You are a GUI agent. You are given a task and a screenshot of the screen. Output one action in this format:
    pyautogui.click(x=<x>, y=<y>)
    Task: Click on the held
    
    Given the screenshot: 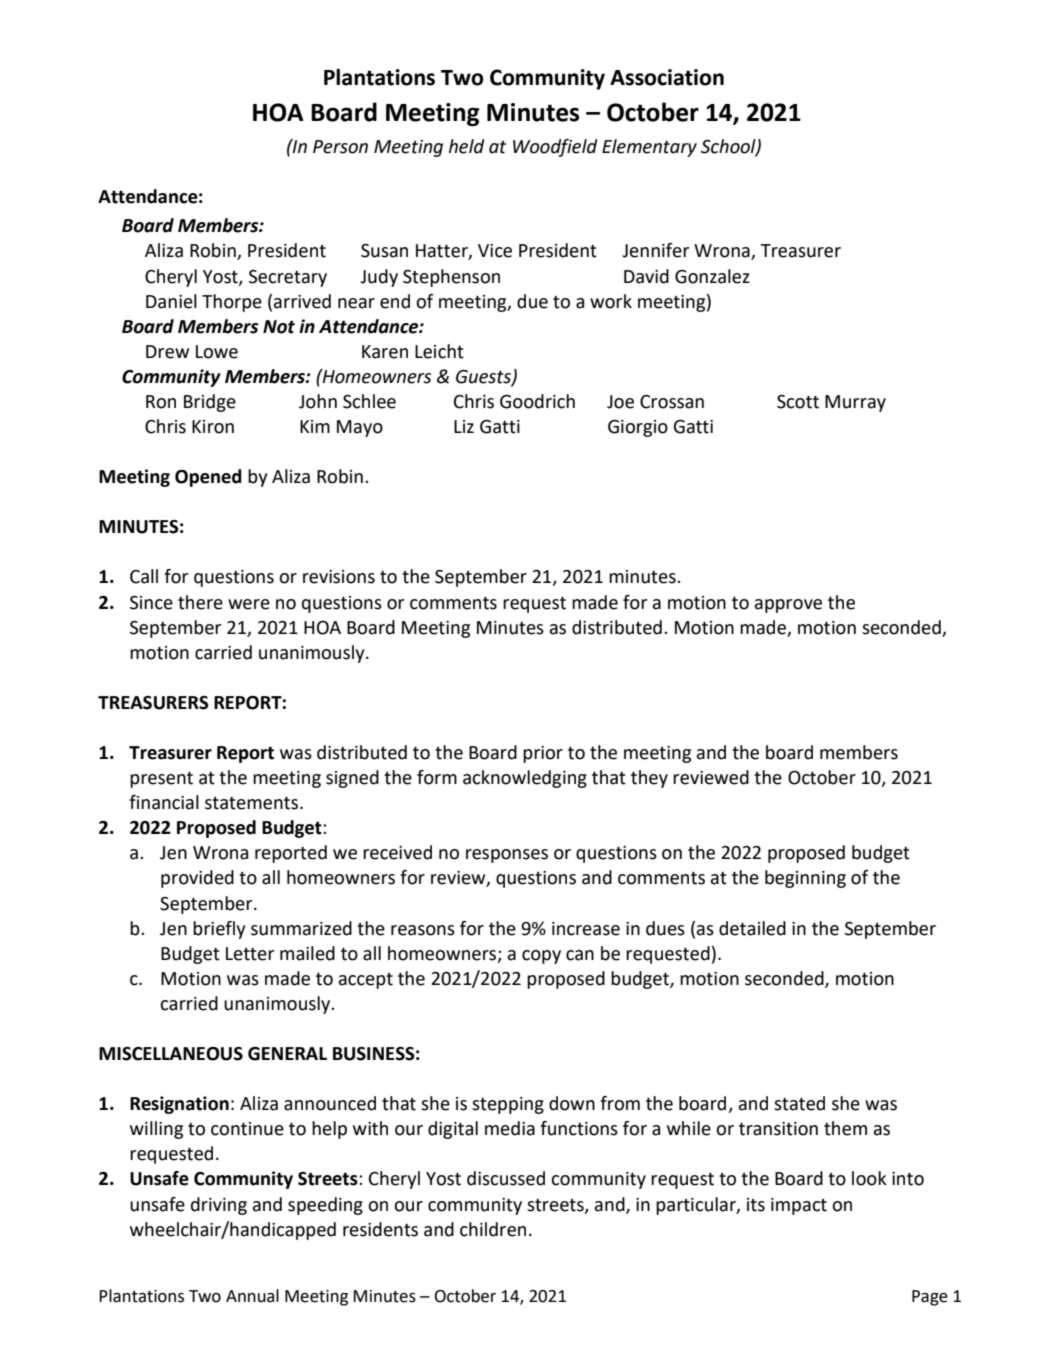 What is the action you would take?
    pyautogui.click(x=466, y=146)
